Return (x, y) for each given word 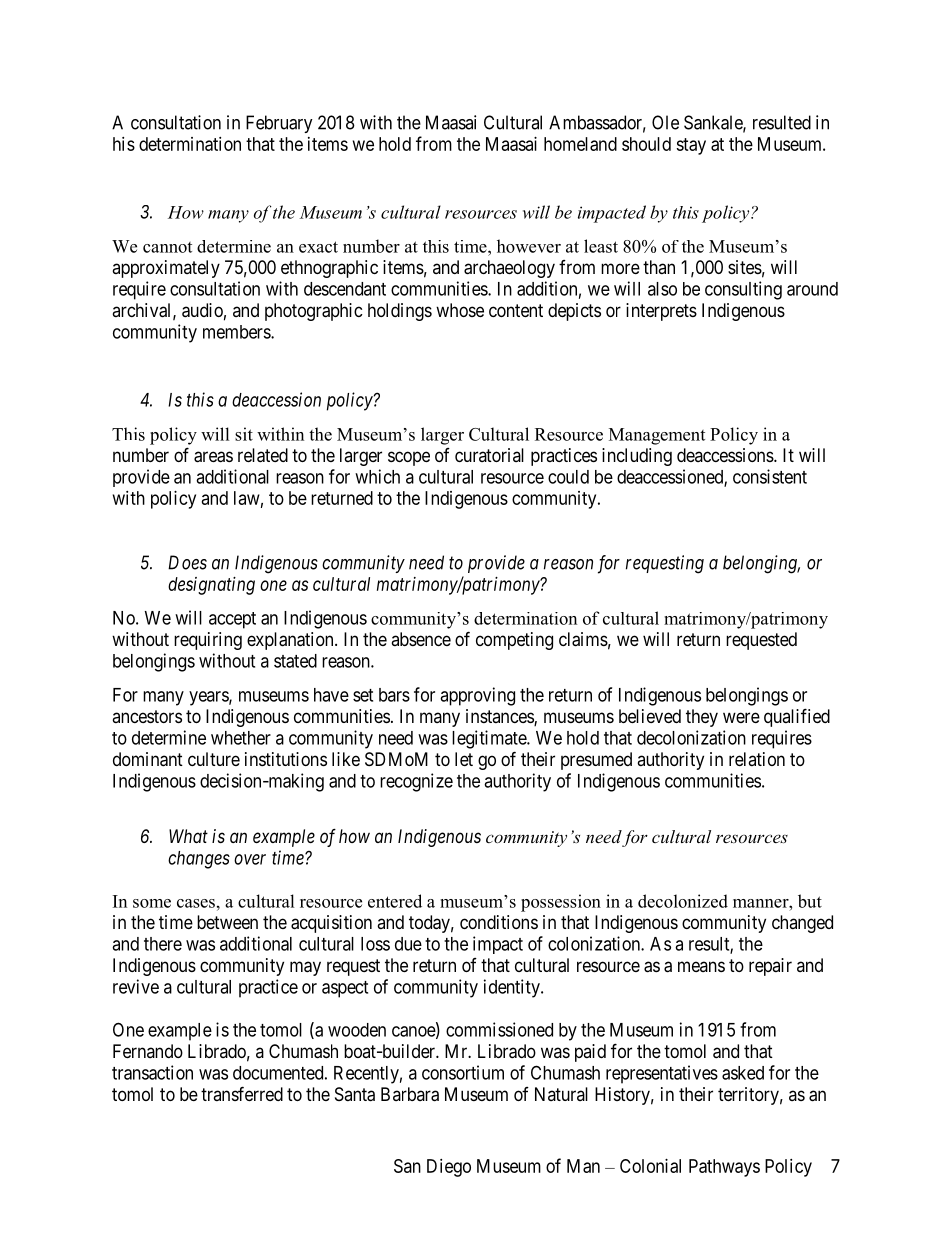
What (188, 836)
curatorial (489, 455)
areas (213, 457)
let (464, 759)
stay (691, 146)
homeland (580, 144)
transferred (242, 1093)
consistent (770, 476)
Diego (449, 1168)
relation (757, 759)
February (279, 124)
